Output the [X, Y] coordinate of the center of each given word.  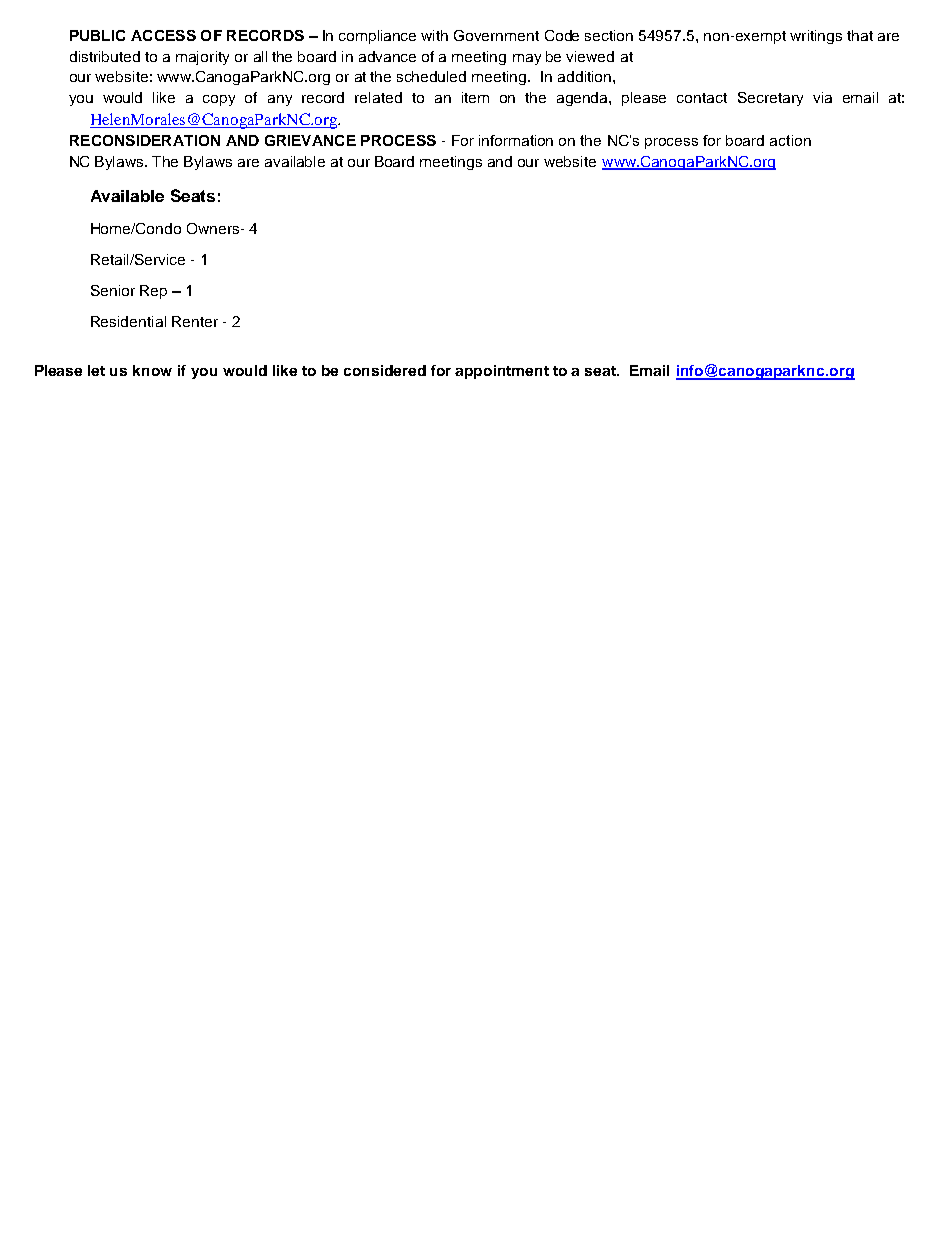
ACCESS [163, 35]
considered [385, 370]
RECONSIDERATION [145, 140]
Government [496, 35]
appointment [502, 372]
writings [816, 37]
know [152, 370]
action [790, 140]
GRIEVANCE [310, 140]
